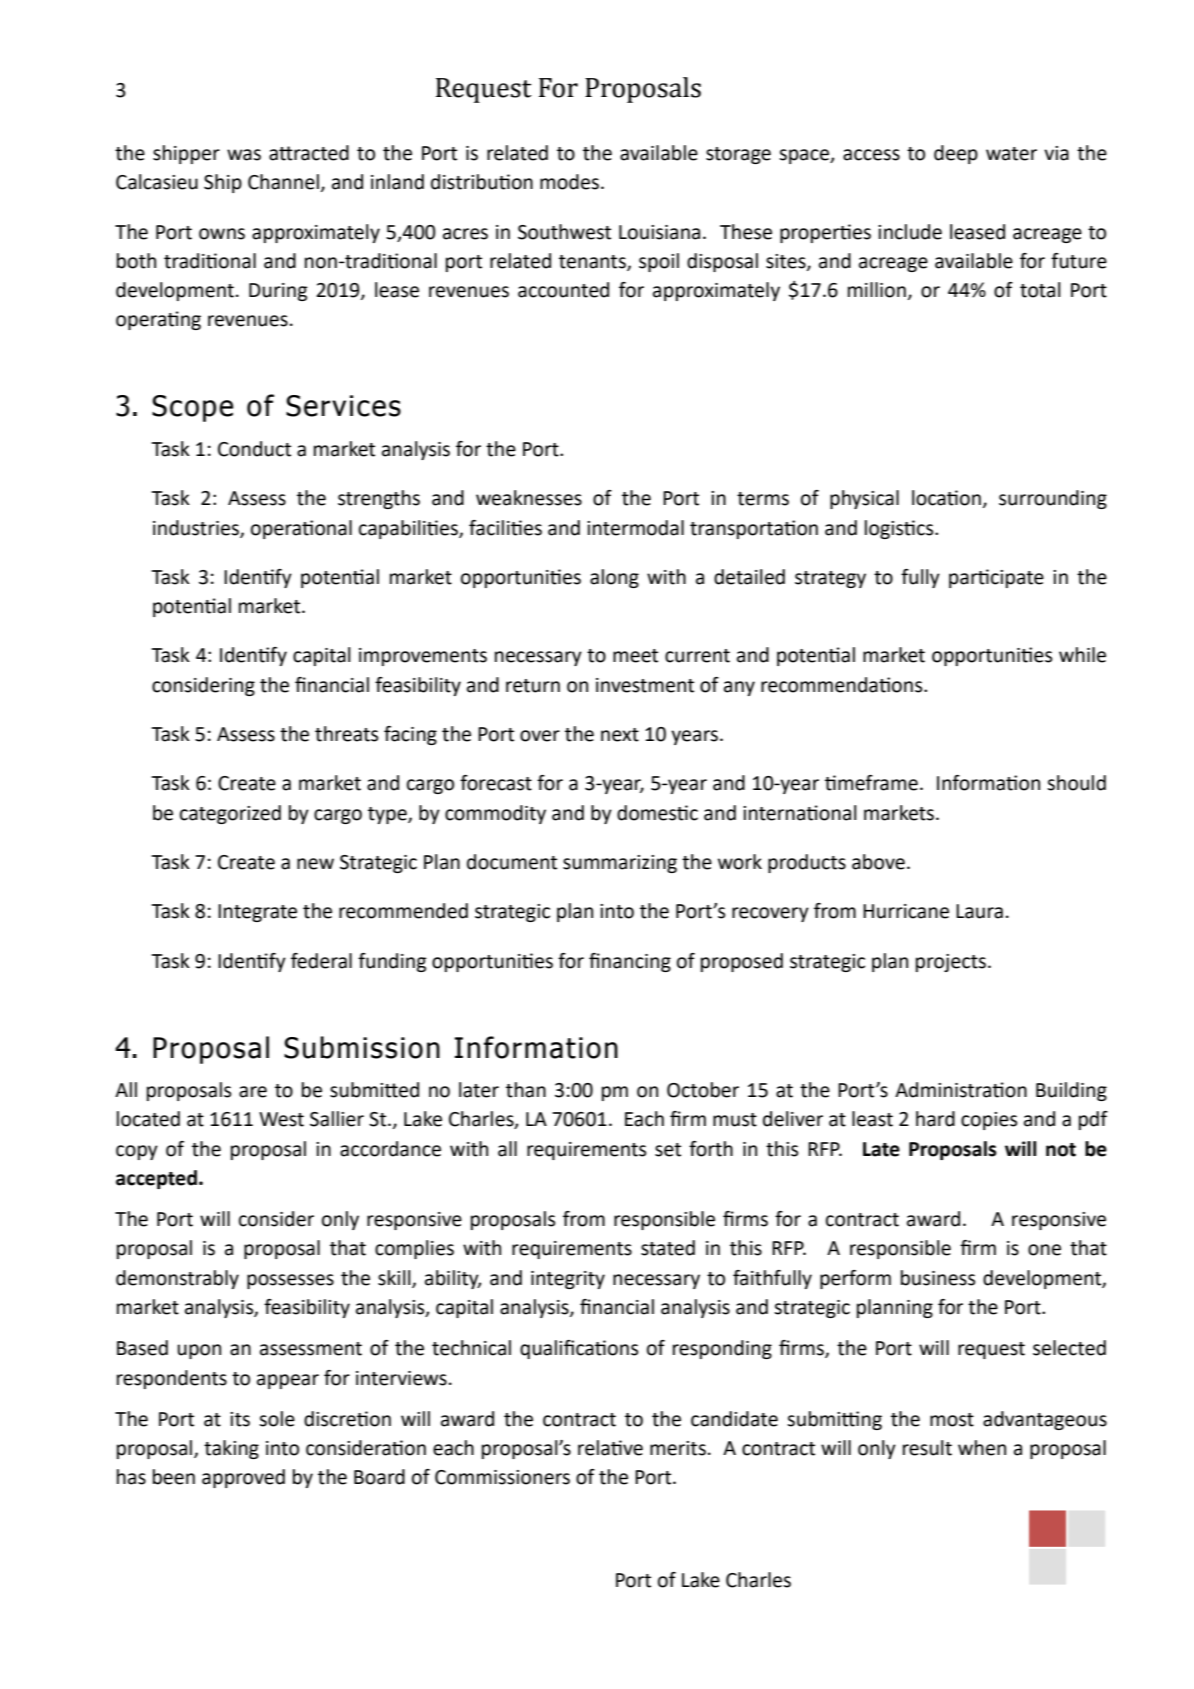 This screenshot has height=1689, width=1194. Describe the element at coordinates (283, 182) in the screenshot. I see `Channel` at that location.
